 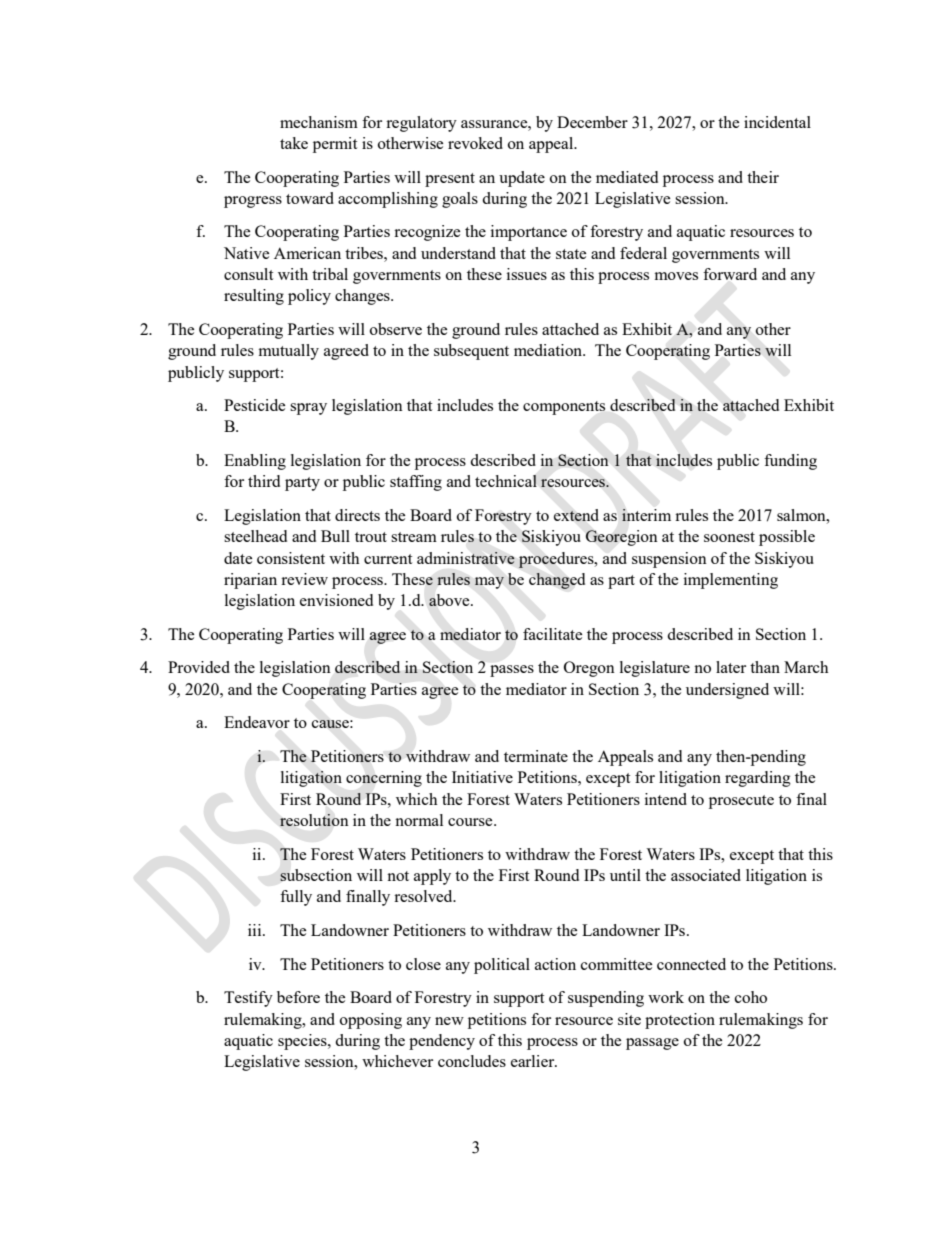 I want to click on riparian, so click(x=250, y=581).
